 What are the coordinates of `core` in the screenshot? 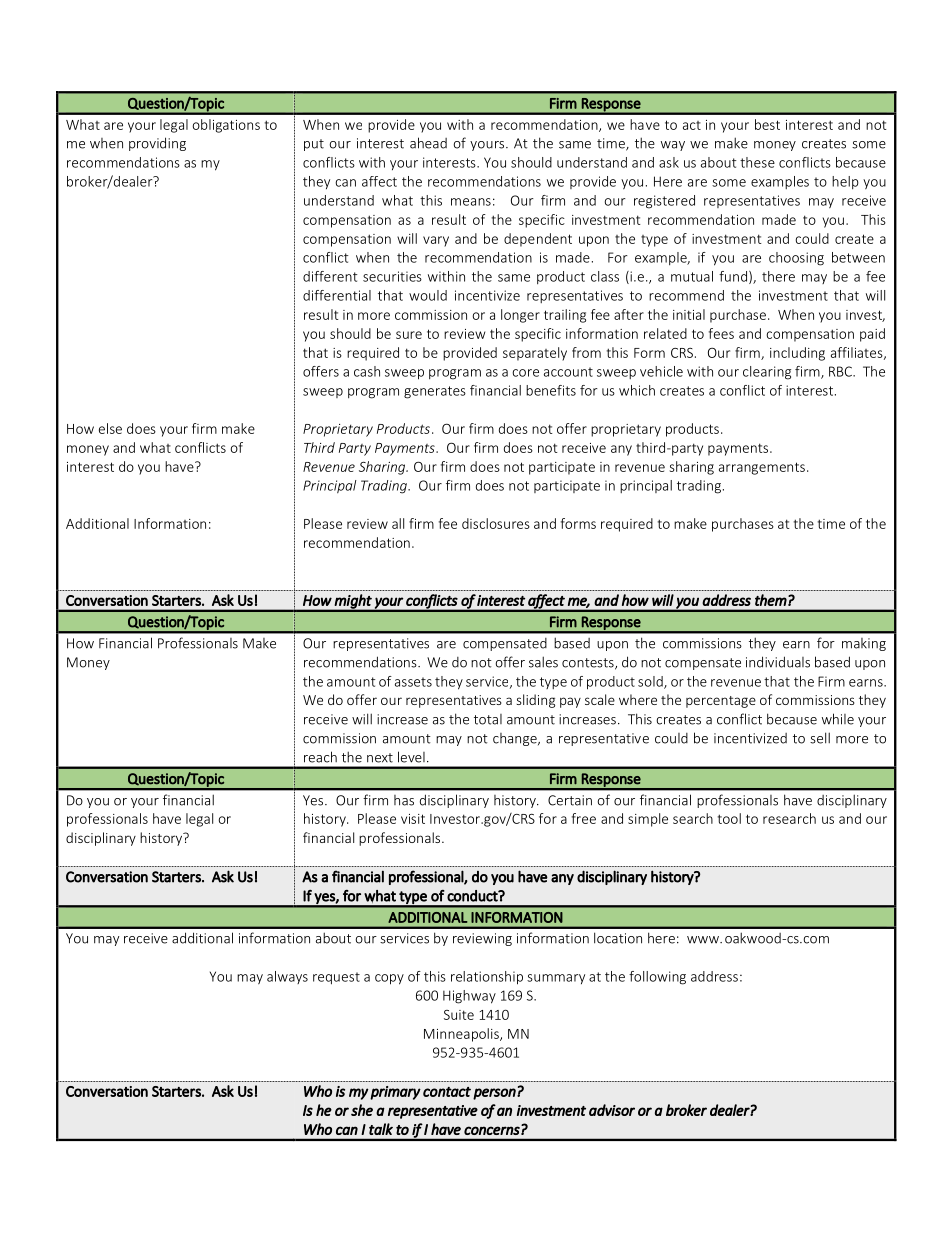 It's located at (525, 373).
